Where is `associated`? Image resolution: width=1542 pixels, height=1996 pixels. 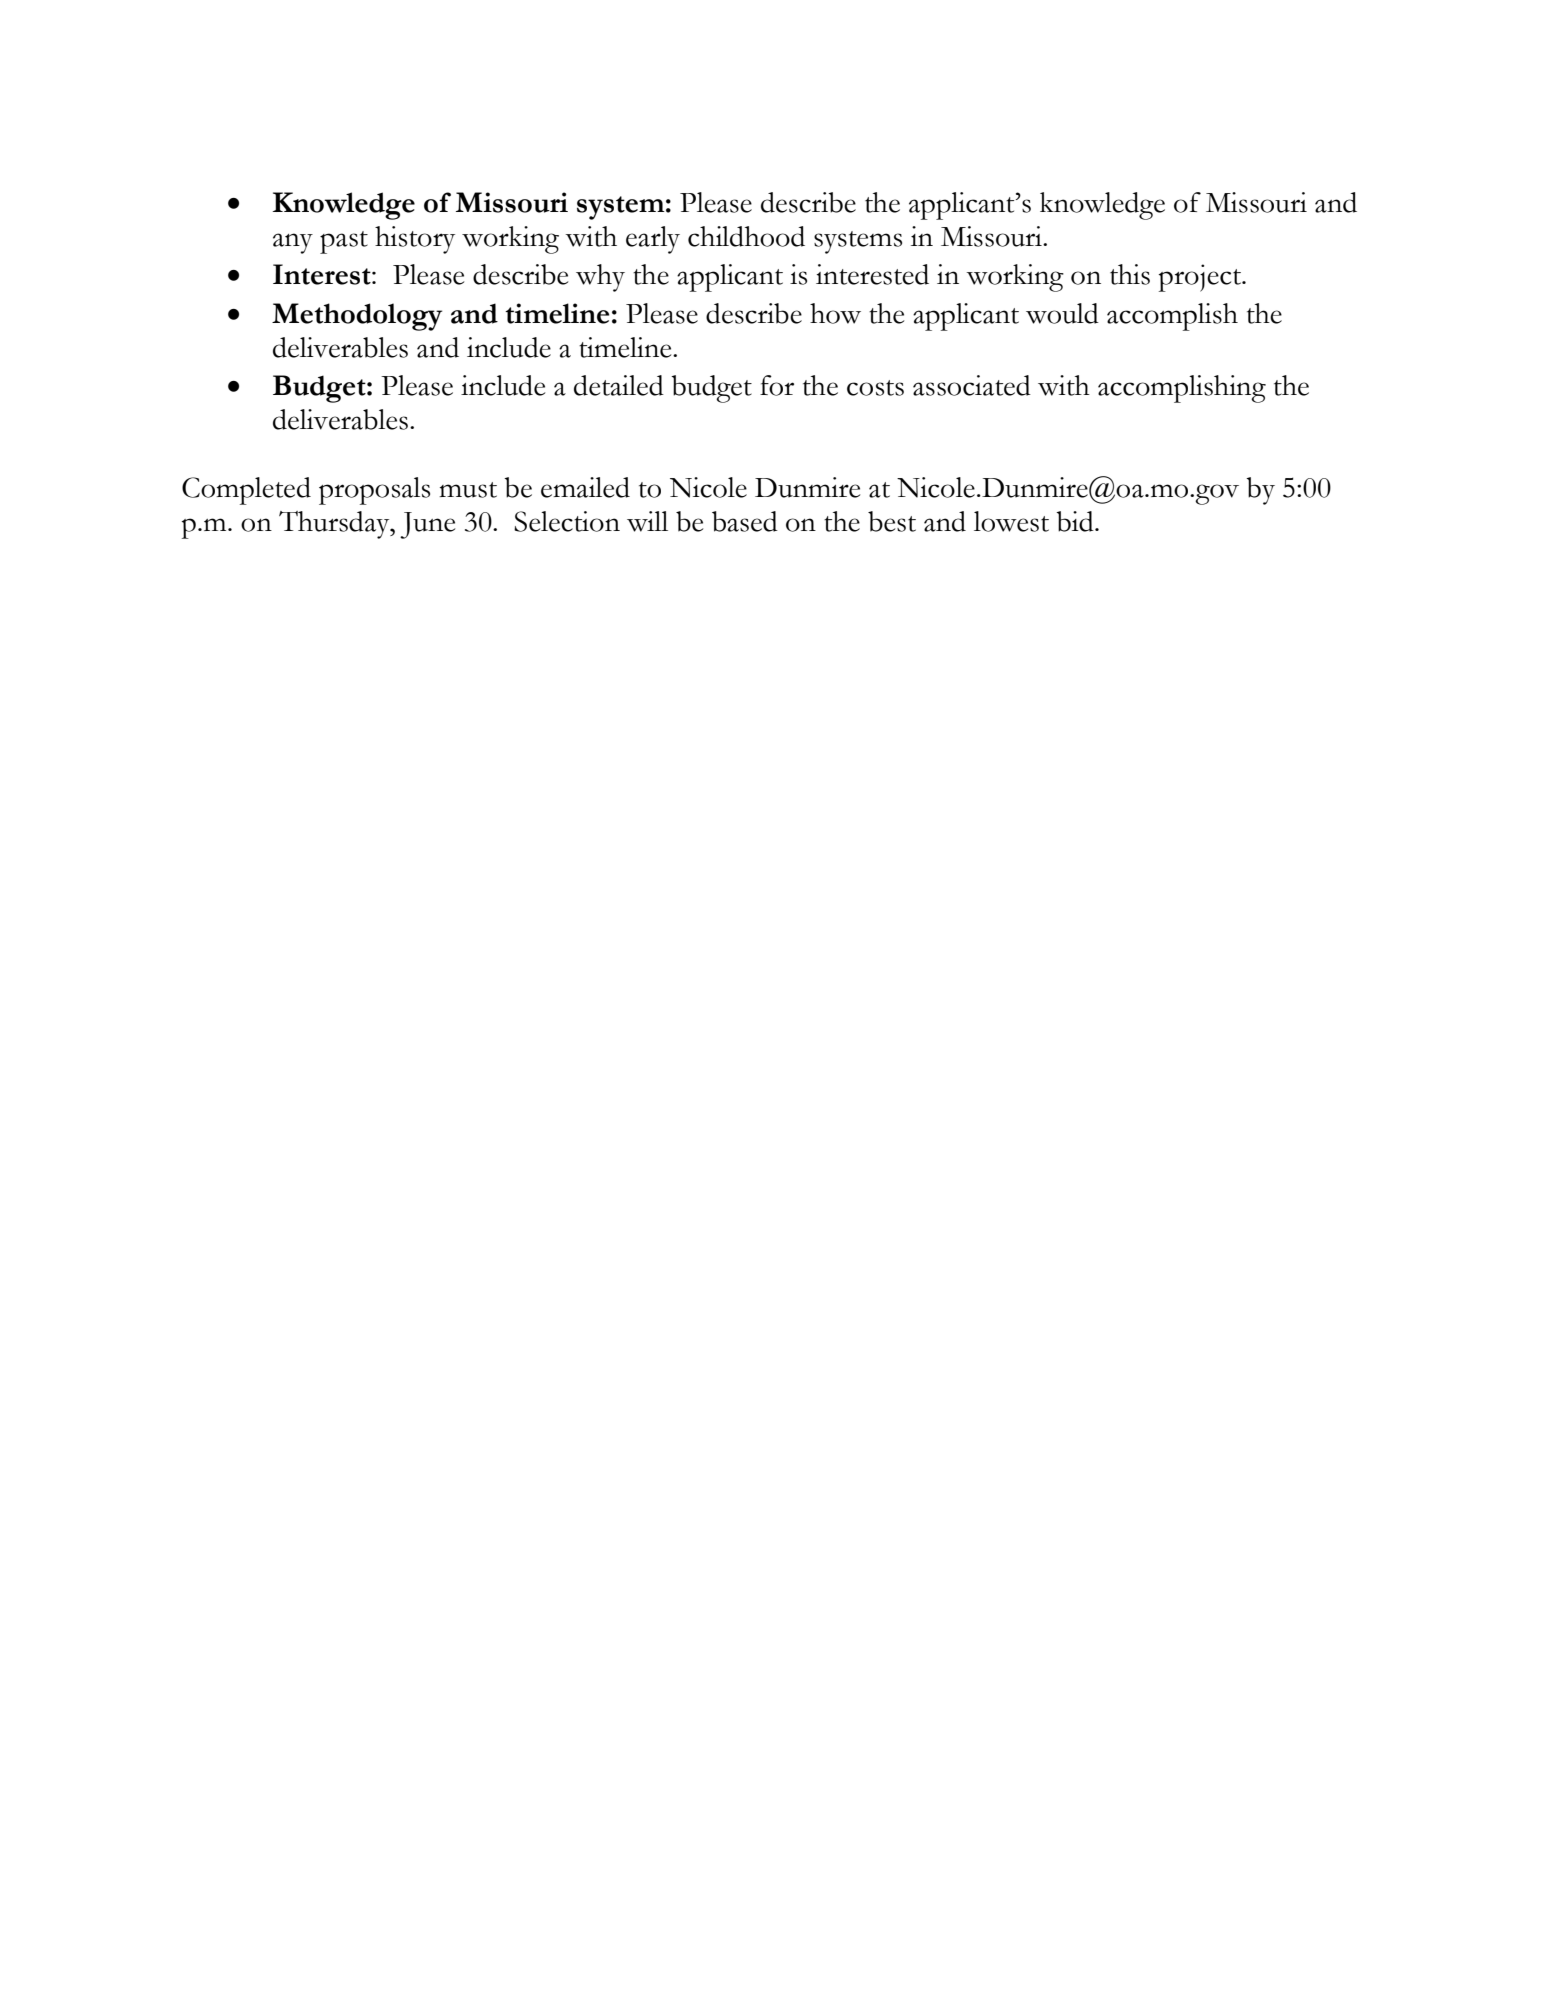
associated is located at coordinates (972, 385).
